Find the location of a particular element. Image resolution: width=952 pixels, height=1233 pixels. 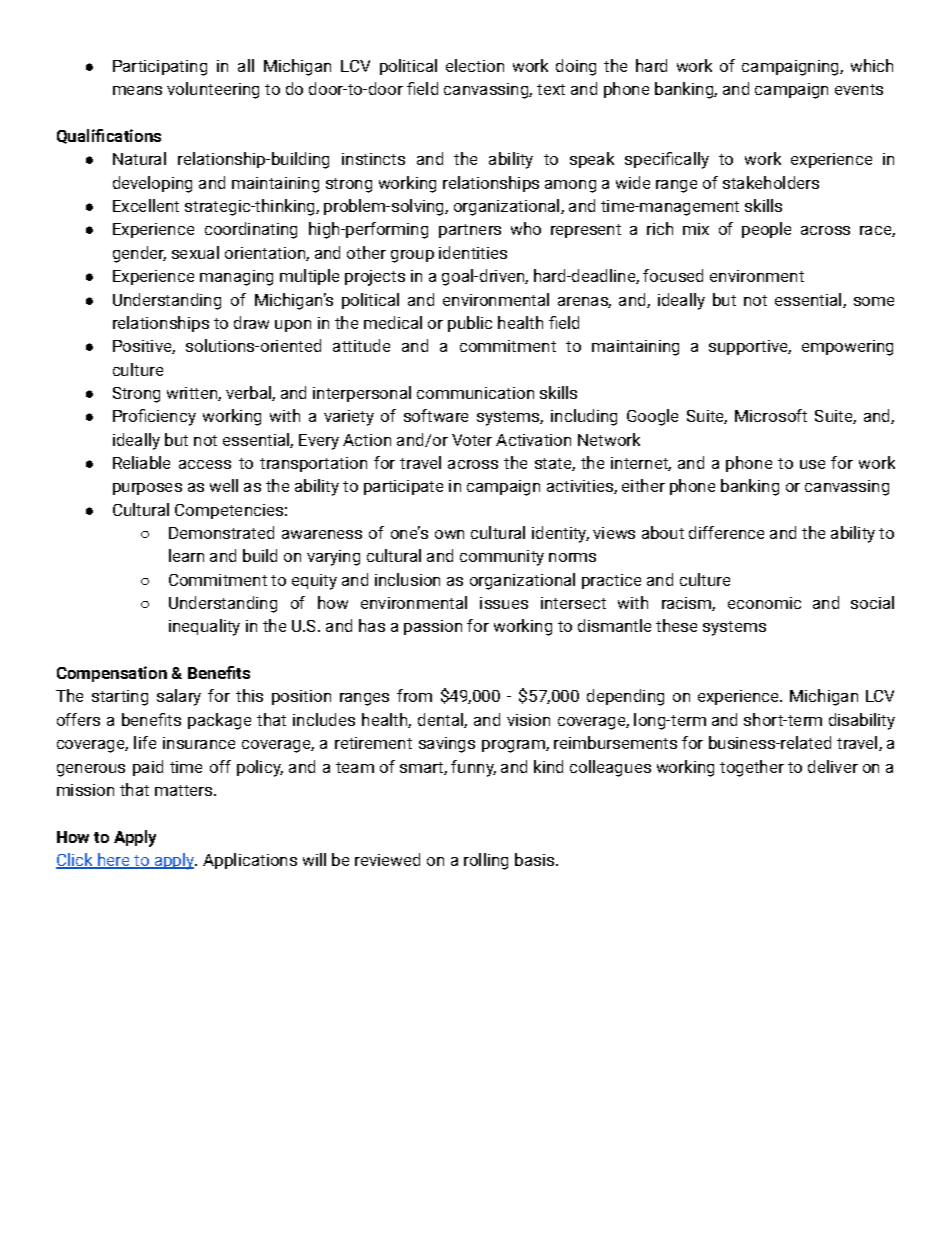

Reliable is located at coordinates (141, 462).
